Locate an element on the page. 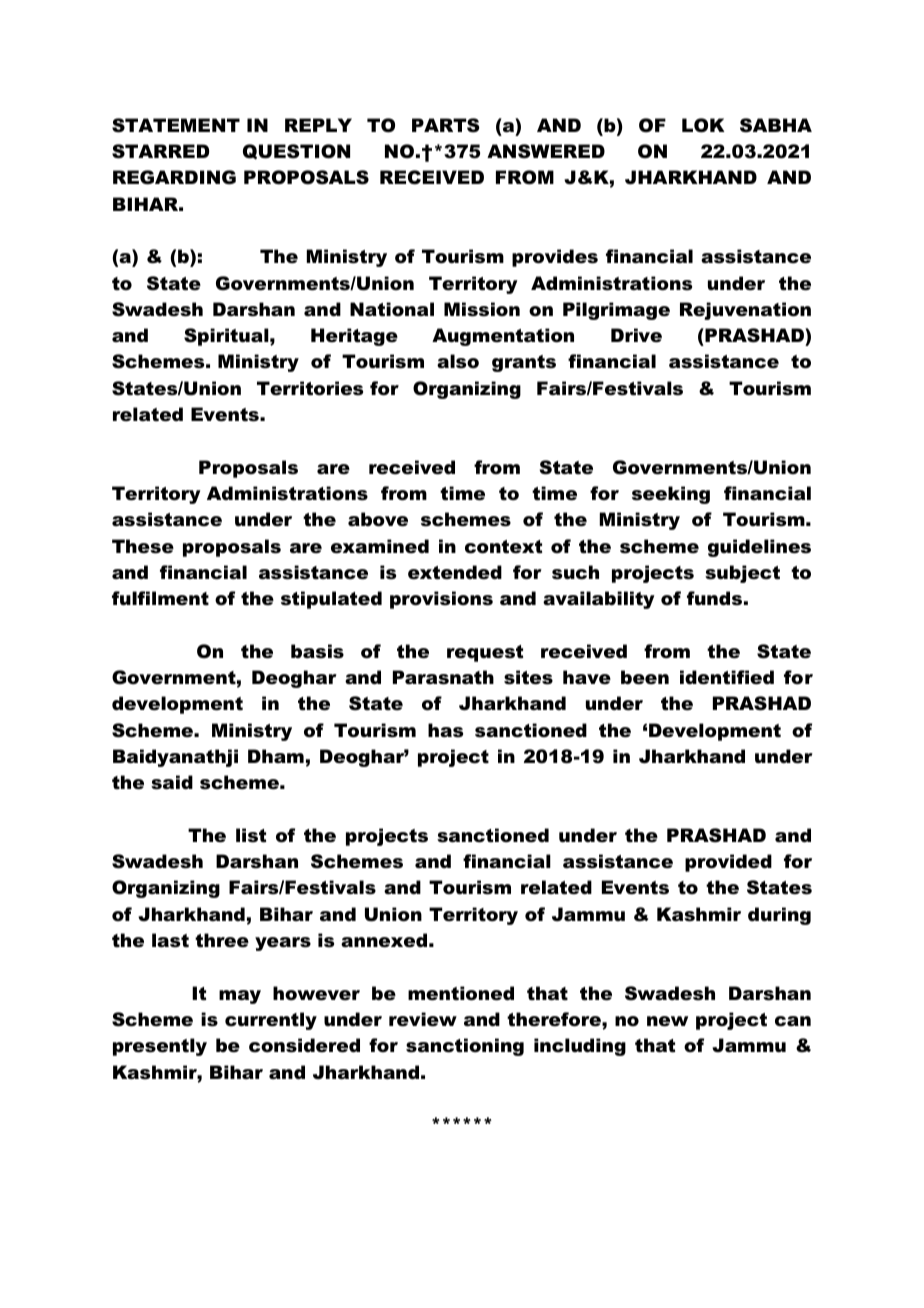 This page has height=1308, width=924. may is located at coordinates (240, 997).
